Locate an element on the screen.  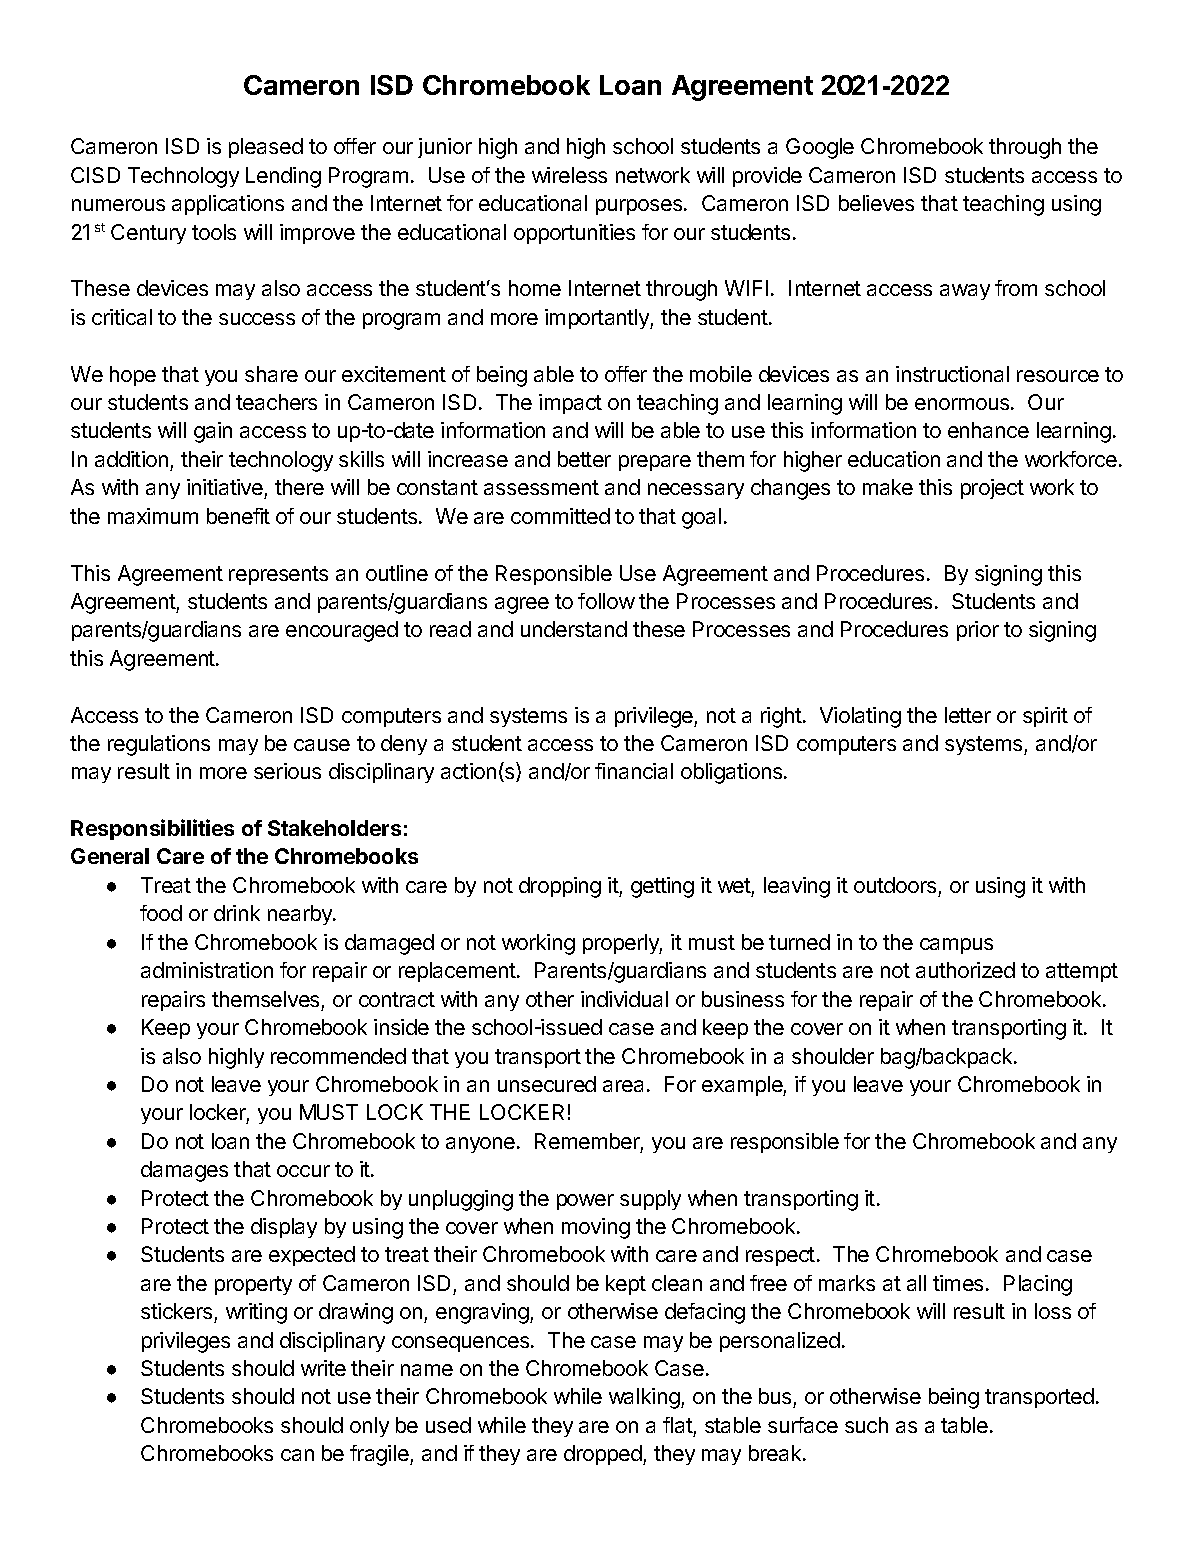
believes is located at coordinates (876, 203).
